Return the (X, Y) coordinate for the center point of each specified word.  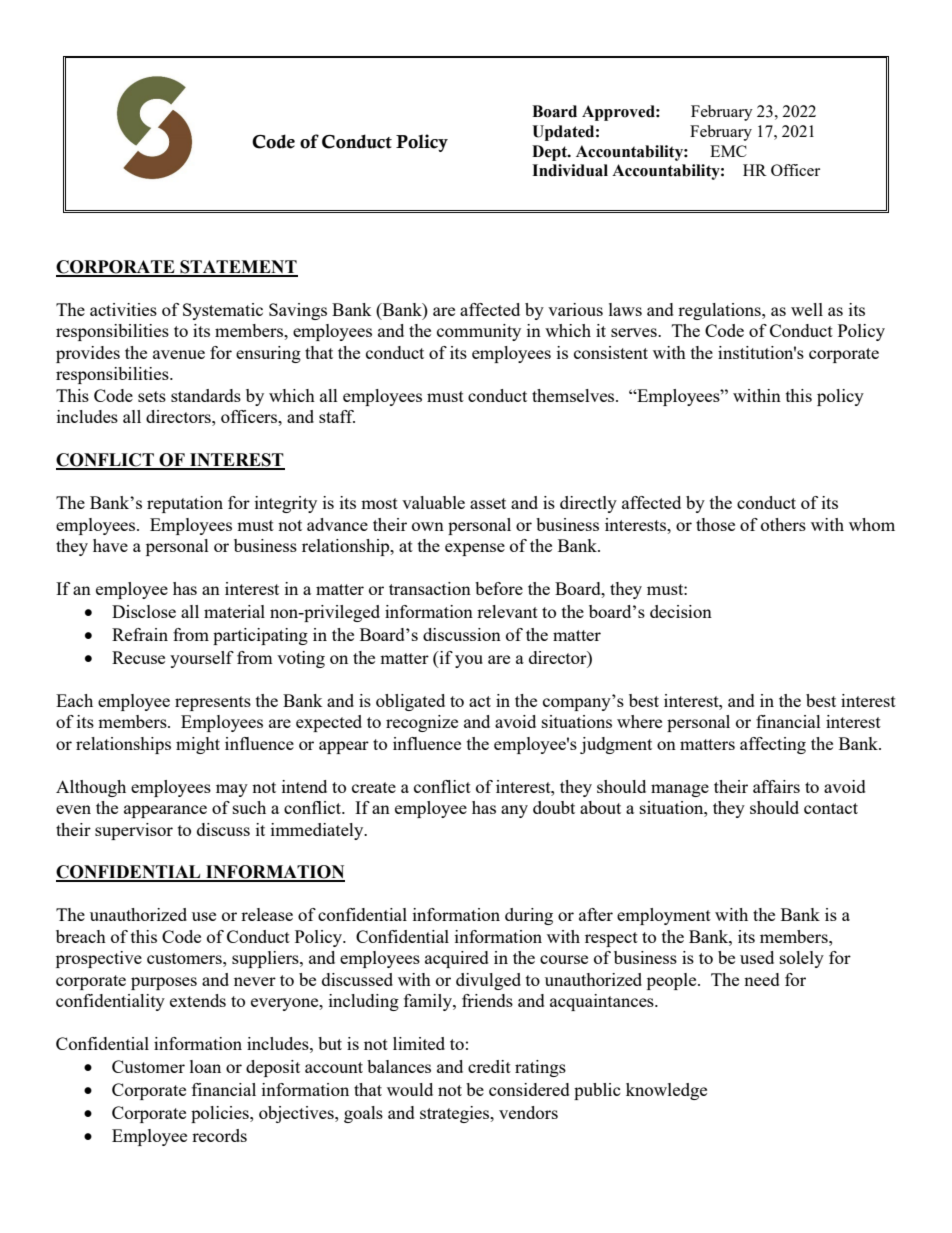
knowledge (666, 1091)
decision (681, 611)
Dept (550, 153)
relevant (507, 611)
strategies (456, 1114)
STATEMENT (238, 268)
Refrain (140, 634)
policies (221, 1114)
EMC (728, 151)
